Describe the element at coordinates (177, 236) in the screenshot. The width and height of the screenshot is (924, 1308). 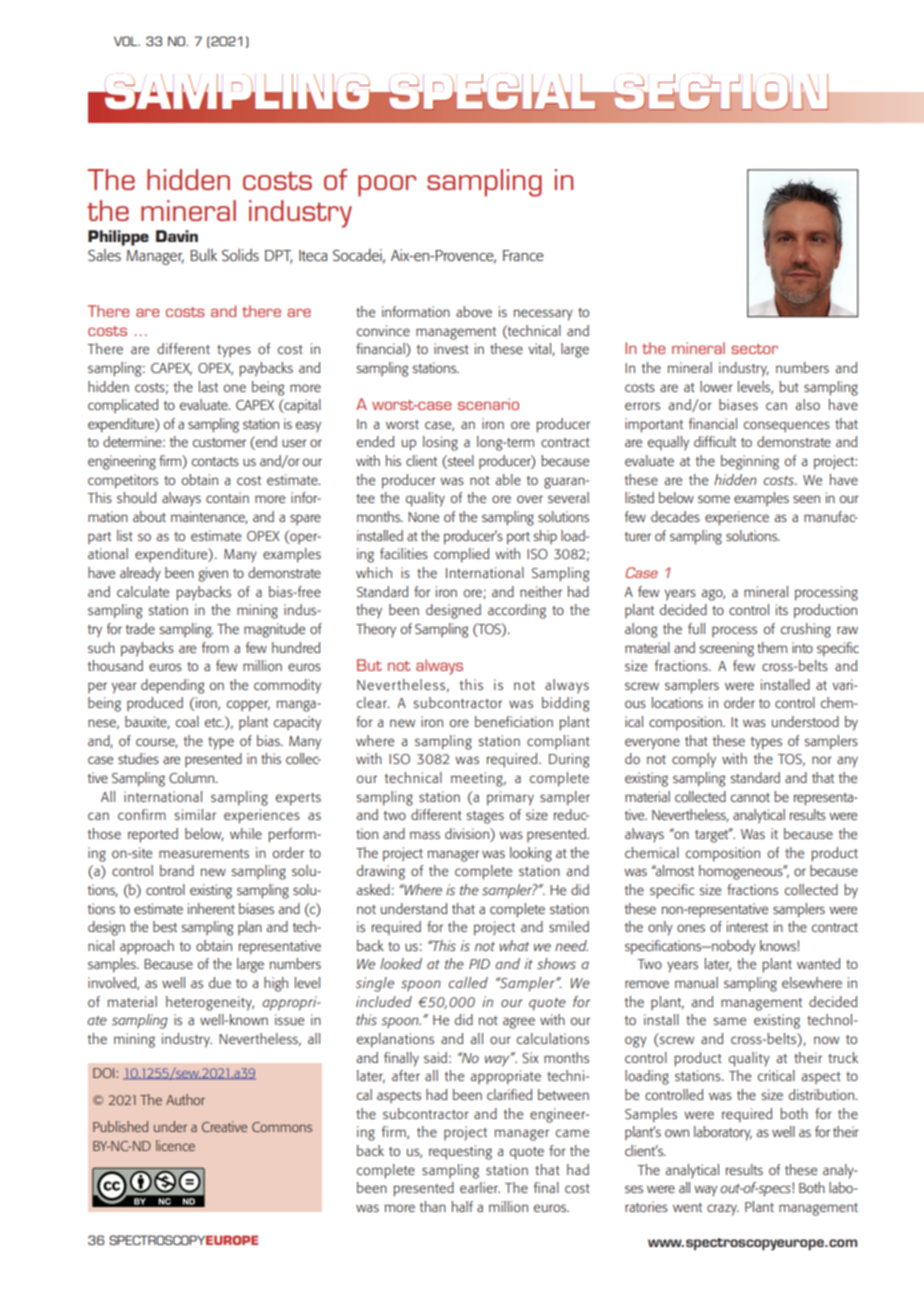
I see `Davin` at that location.
